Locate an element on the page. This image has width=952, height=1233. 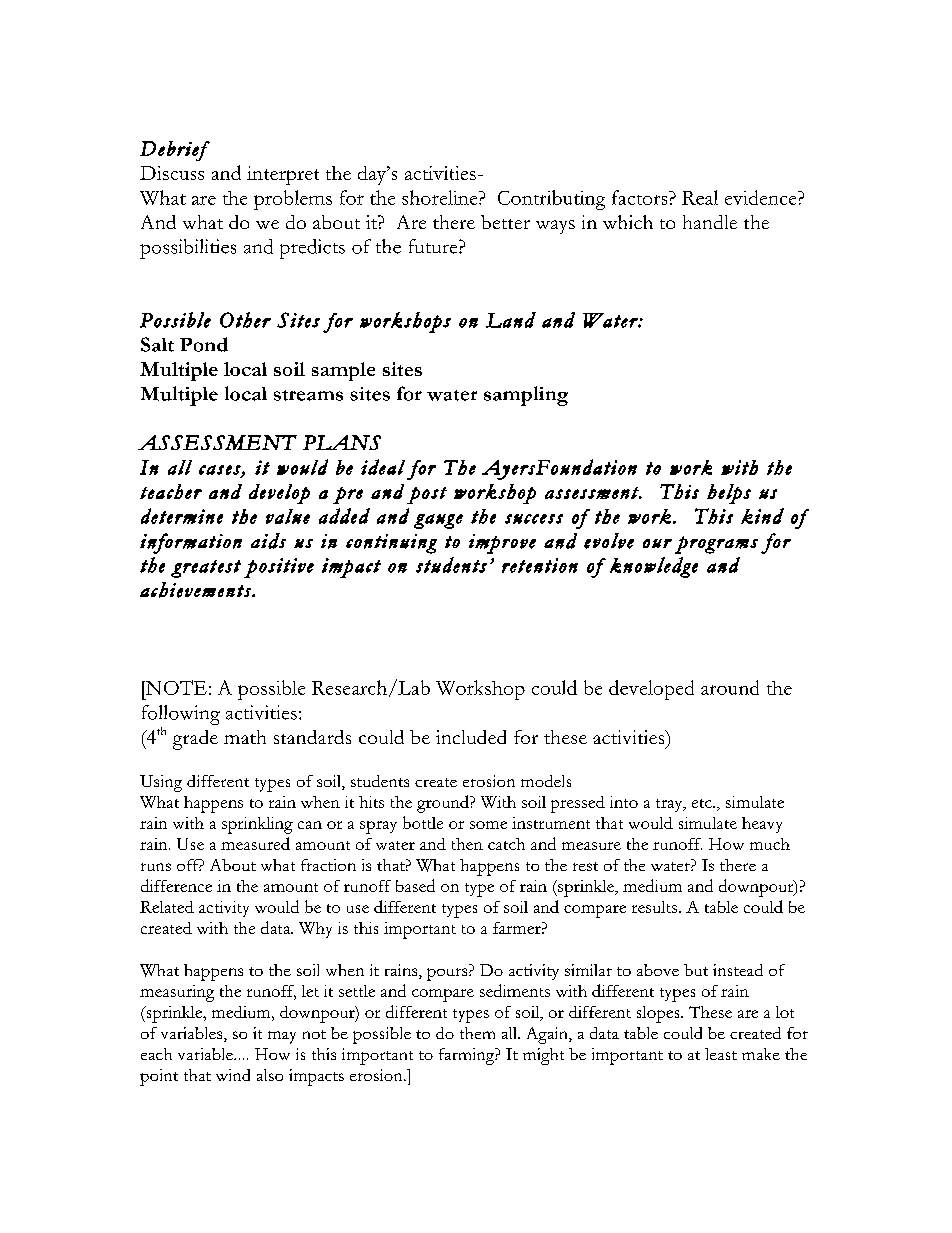
shoreline is located at coordinates (441, 197).
